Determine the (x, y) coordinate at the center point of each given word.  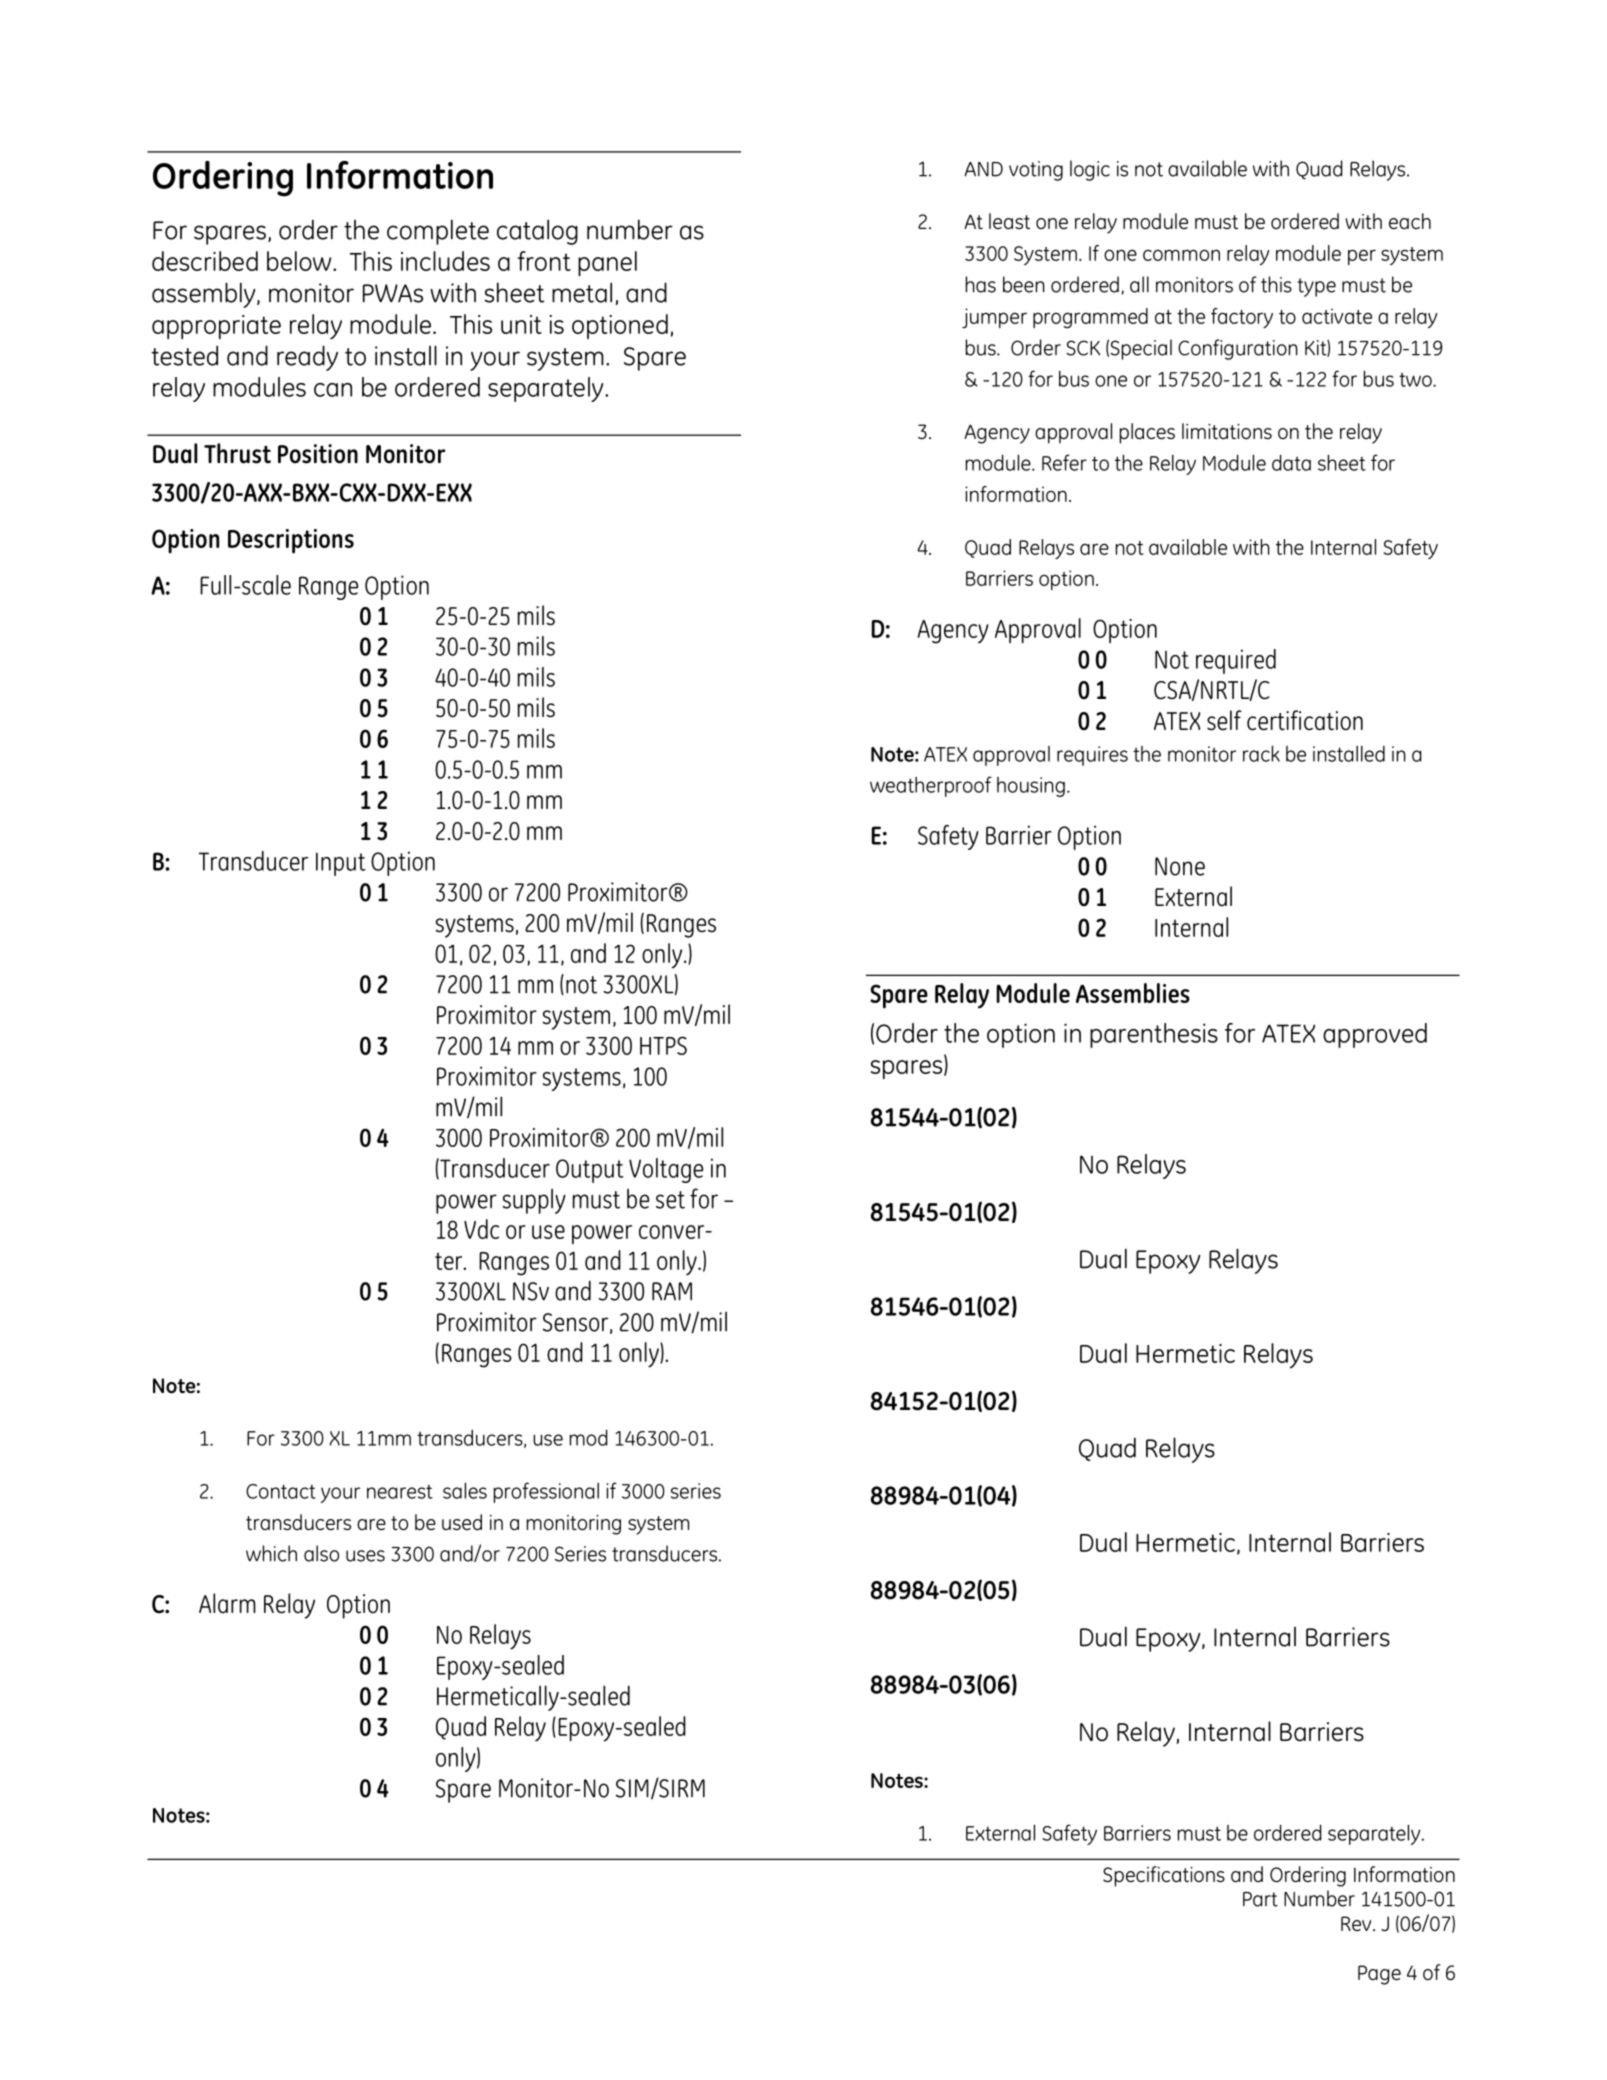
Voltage (666, 1170)
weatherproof (931, 786)
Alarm (227, 1603)
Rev (1357, 1923)
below (300, 261)
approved (1375, 1035)
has (981, 284)
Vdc (481, 1229)
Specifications (1164, 1876)
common (1181, 255)
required (1236, 661)
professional (546, 1492)
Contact (281, 1491)
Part (1260, 1899)
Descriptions (291, 541)
